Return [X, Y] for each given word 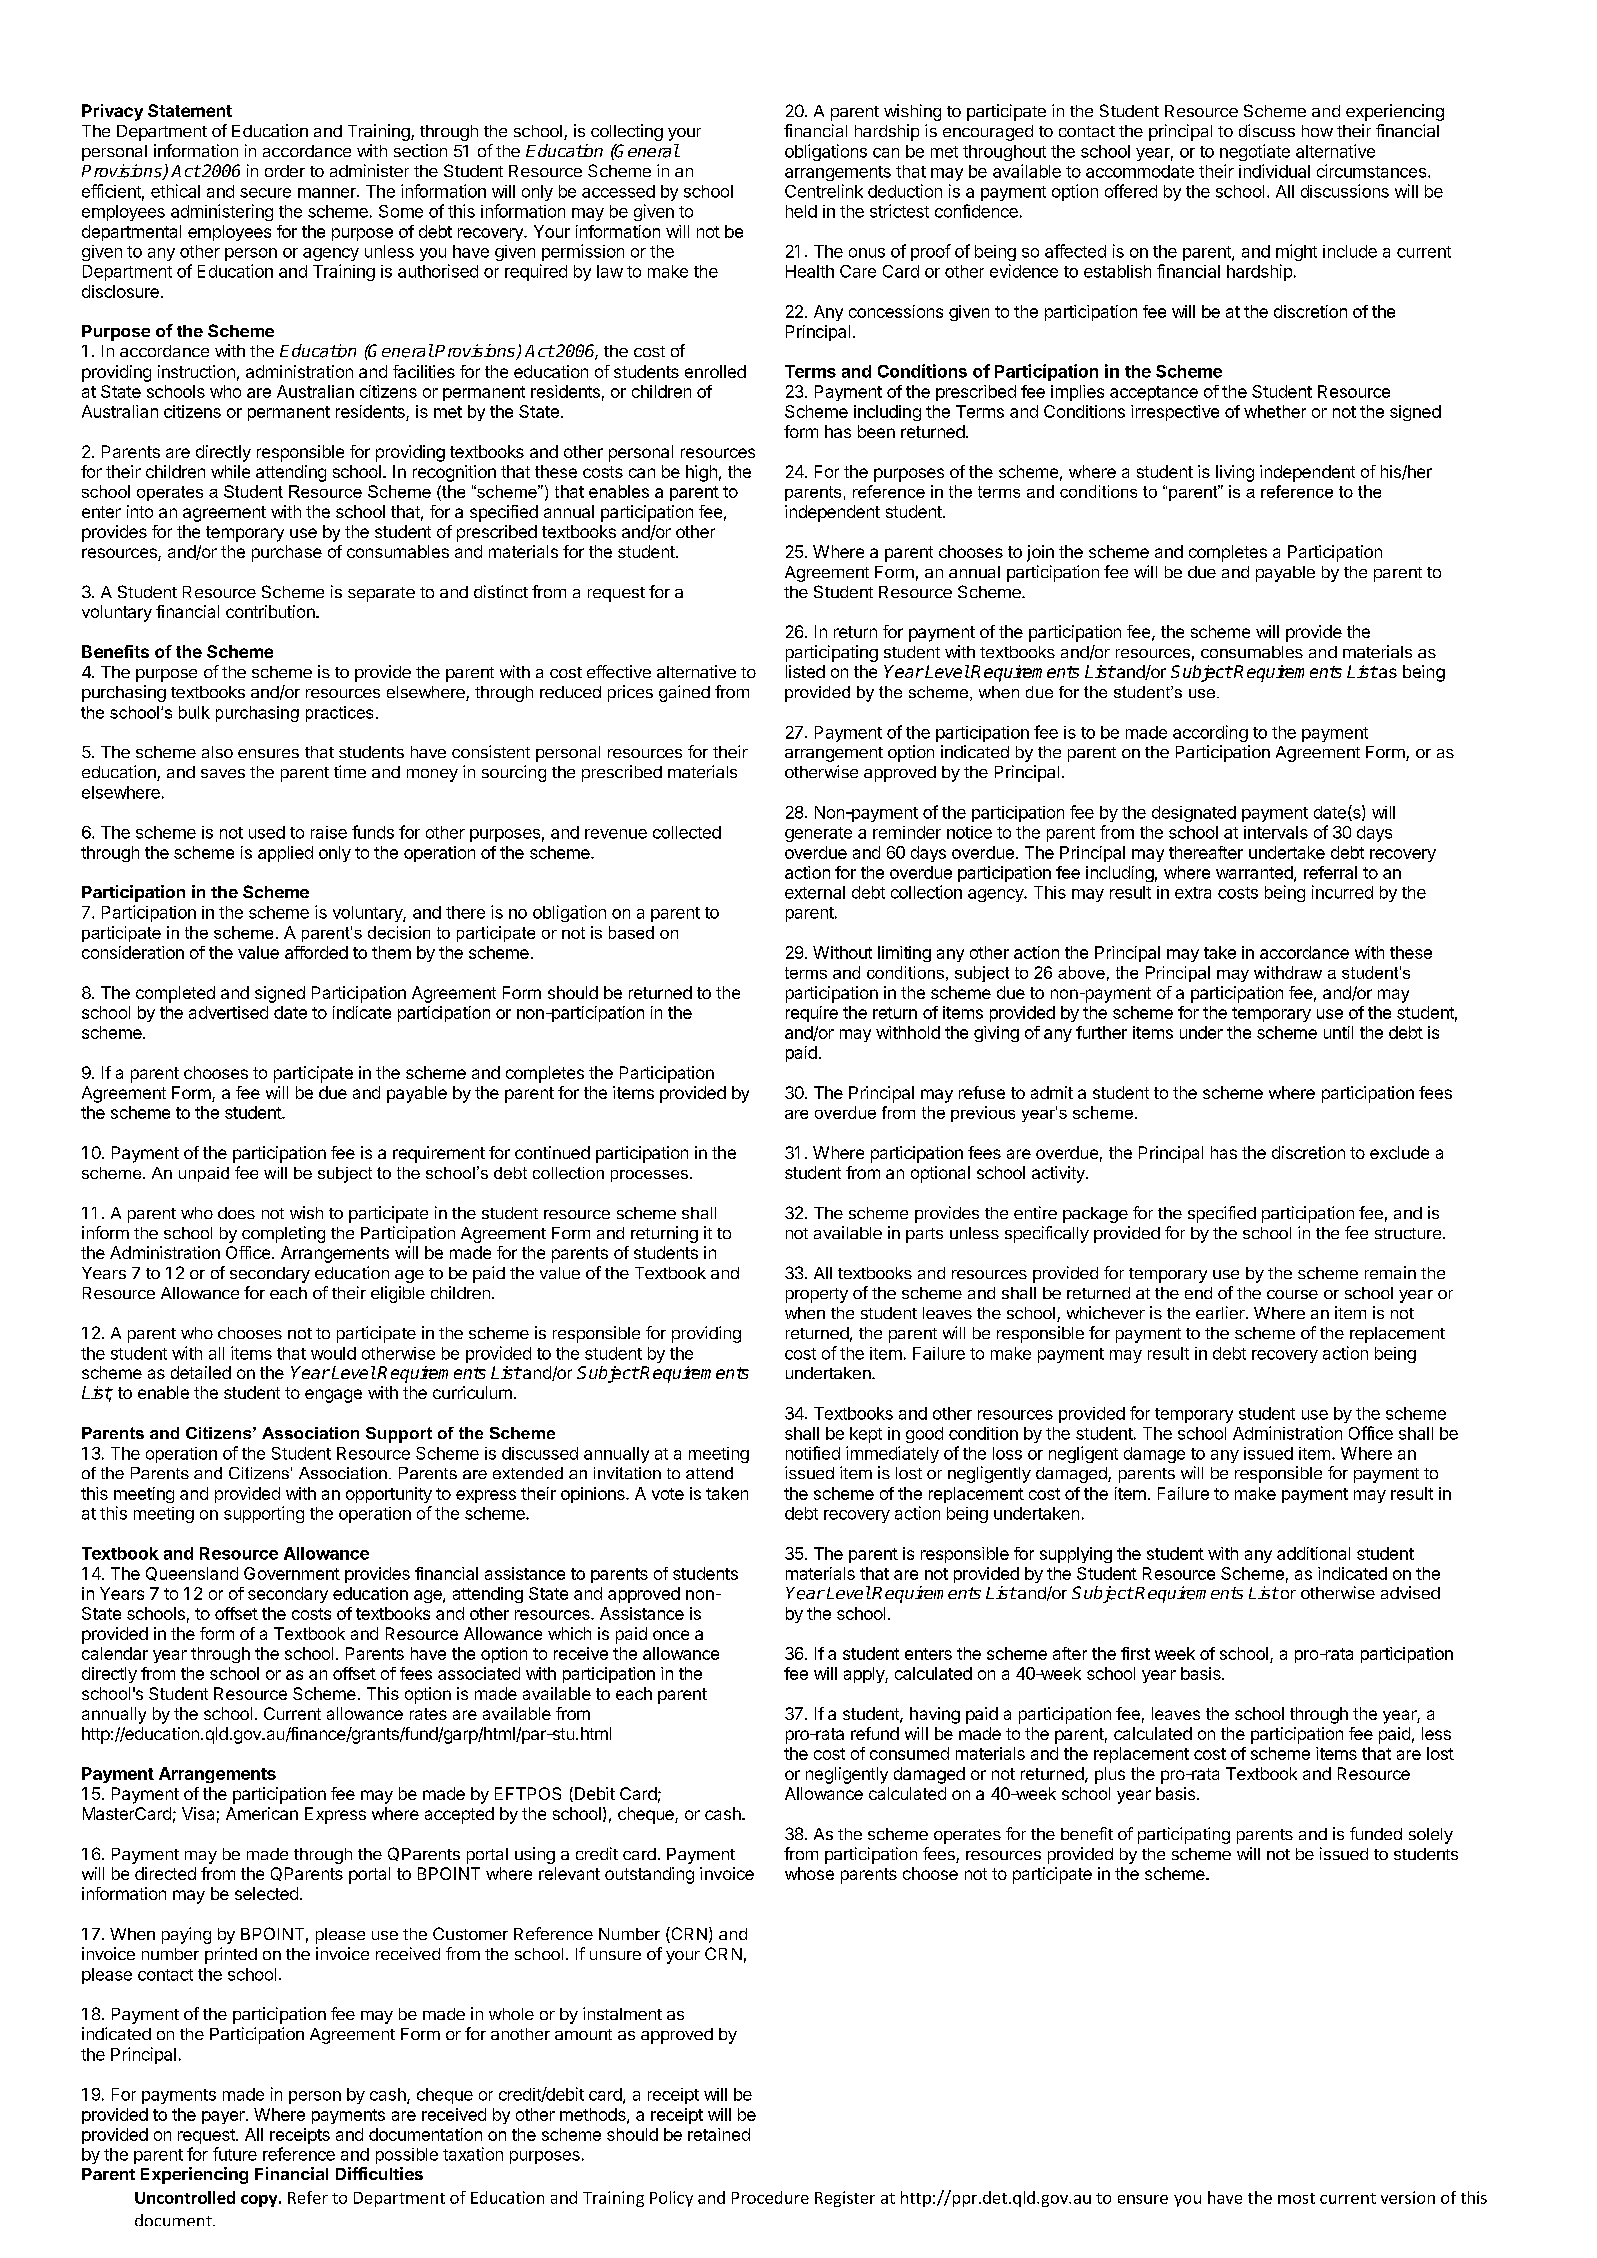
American [262, 1813]
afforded [316, 952]
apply [865, 1675]
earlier [1221, 1312]
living [1235, 473]
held [801, 211]
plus [1110, 1775]
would [333, 1353]
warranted [1255, 873]
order [285, 171]
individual [1274, 171]
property [817, 1295]
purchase [287, 553]
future [235, 2154]
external [815, 892]
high [701, 473]
